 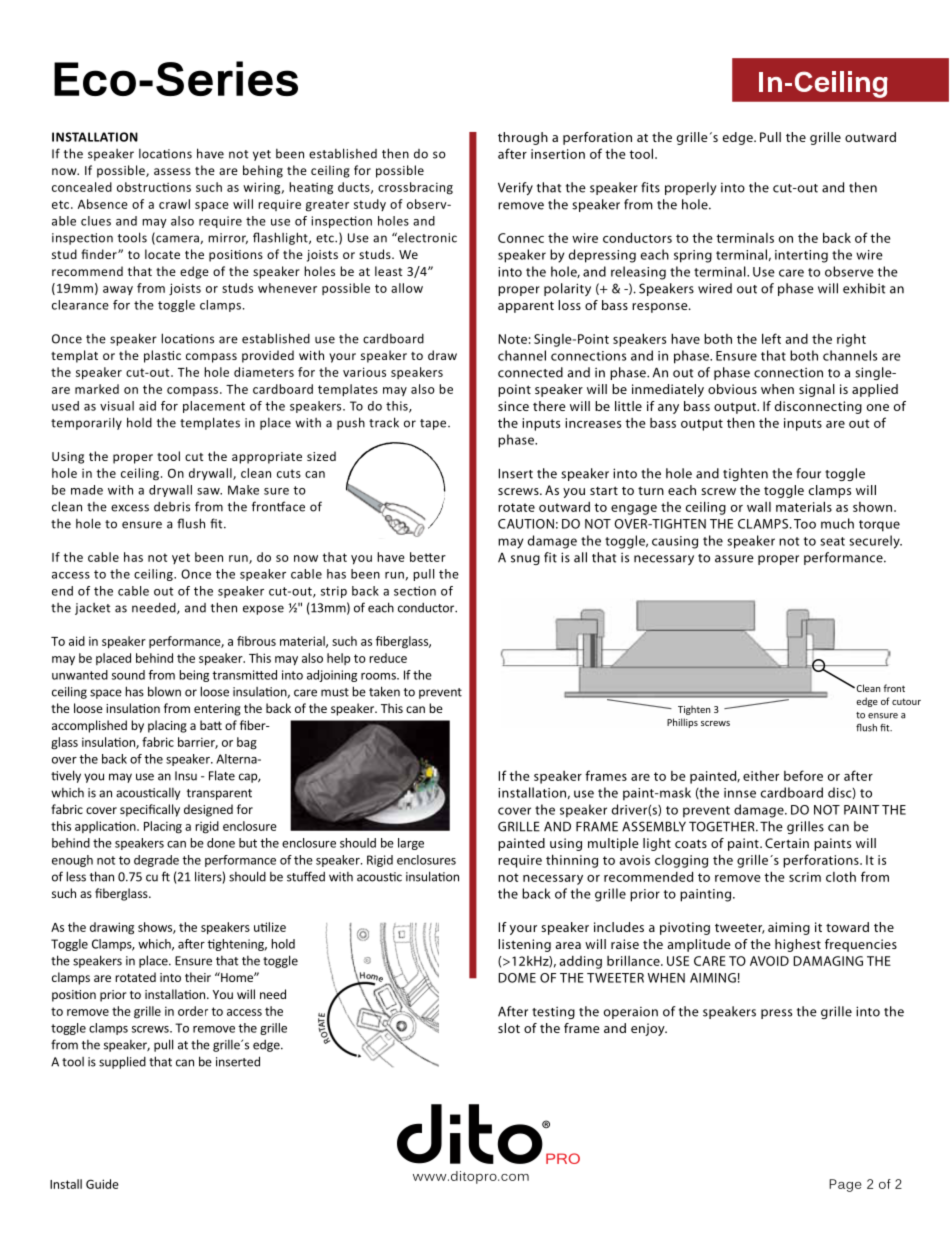 What do you see at coordinates (798, 945) in the screenshot?
I see `highest` at bounding box center [798, 945].
